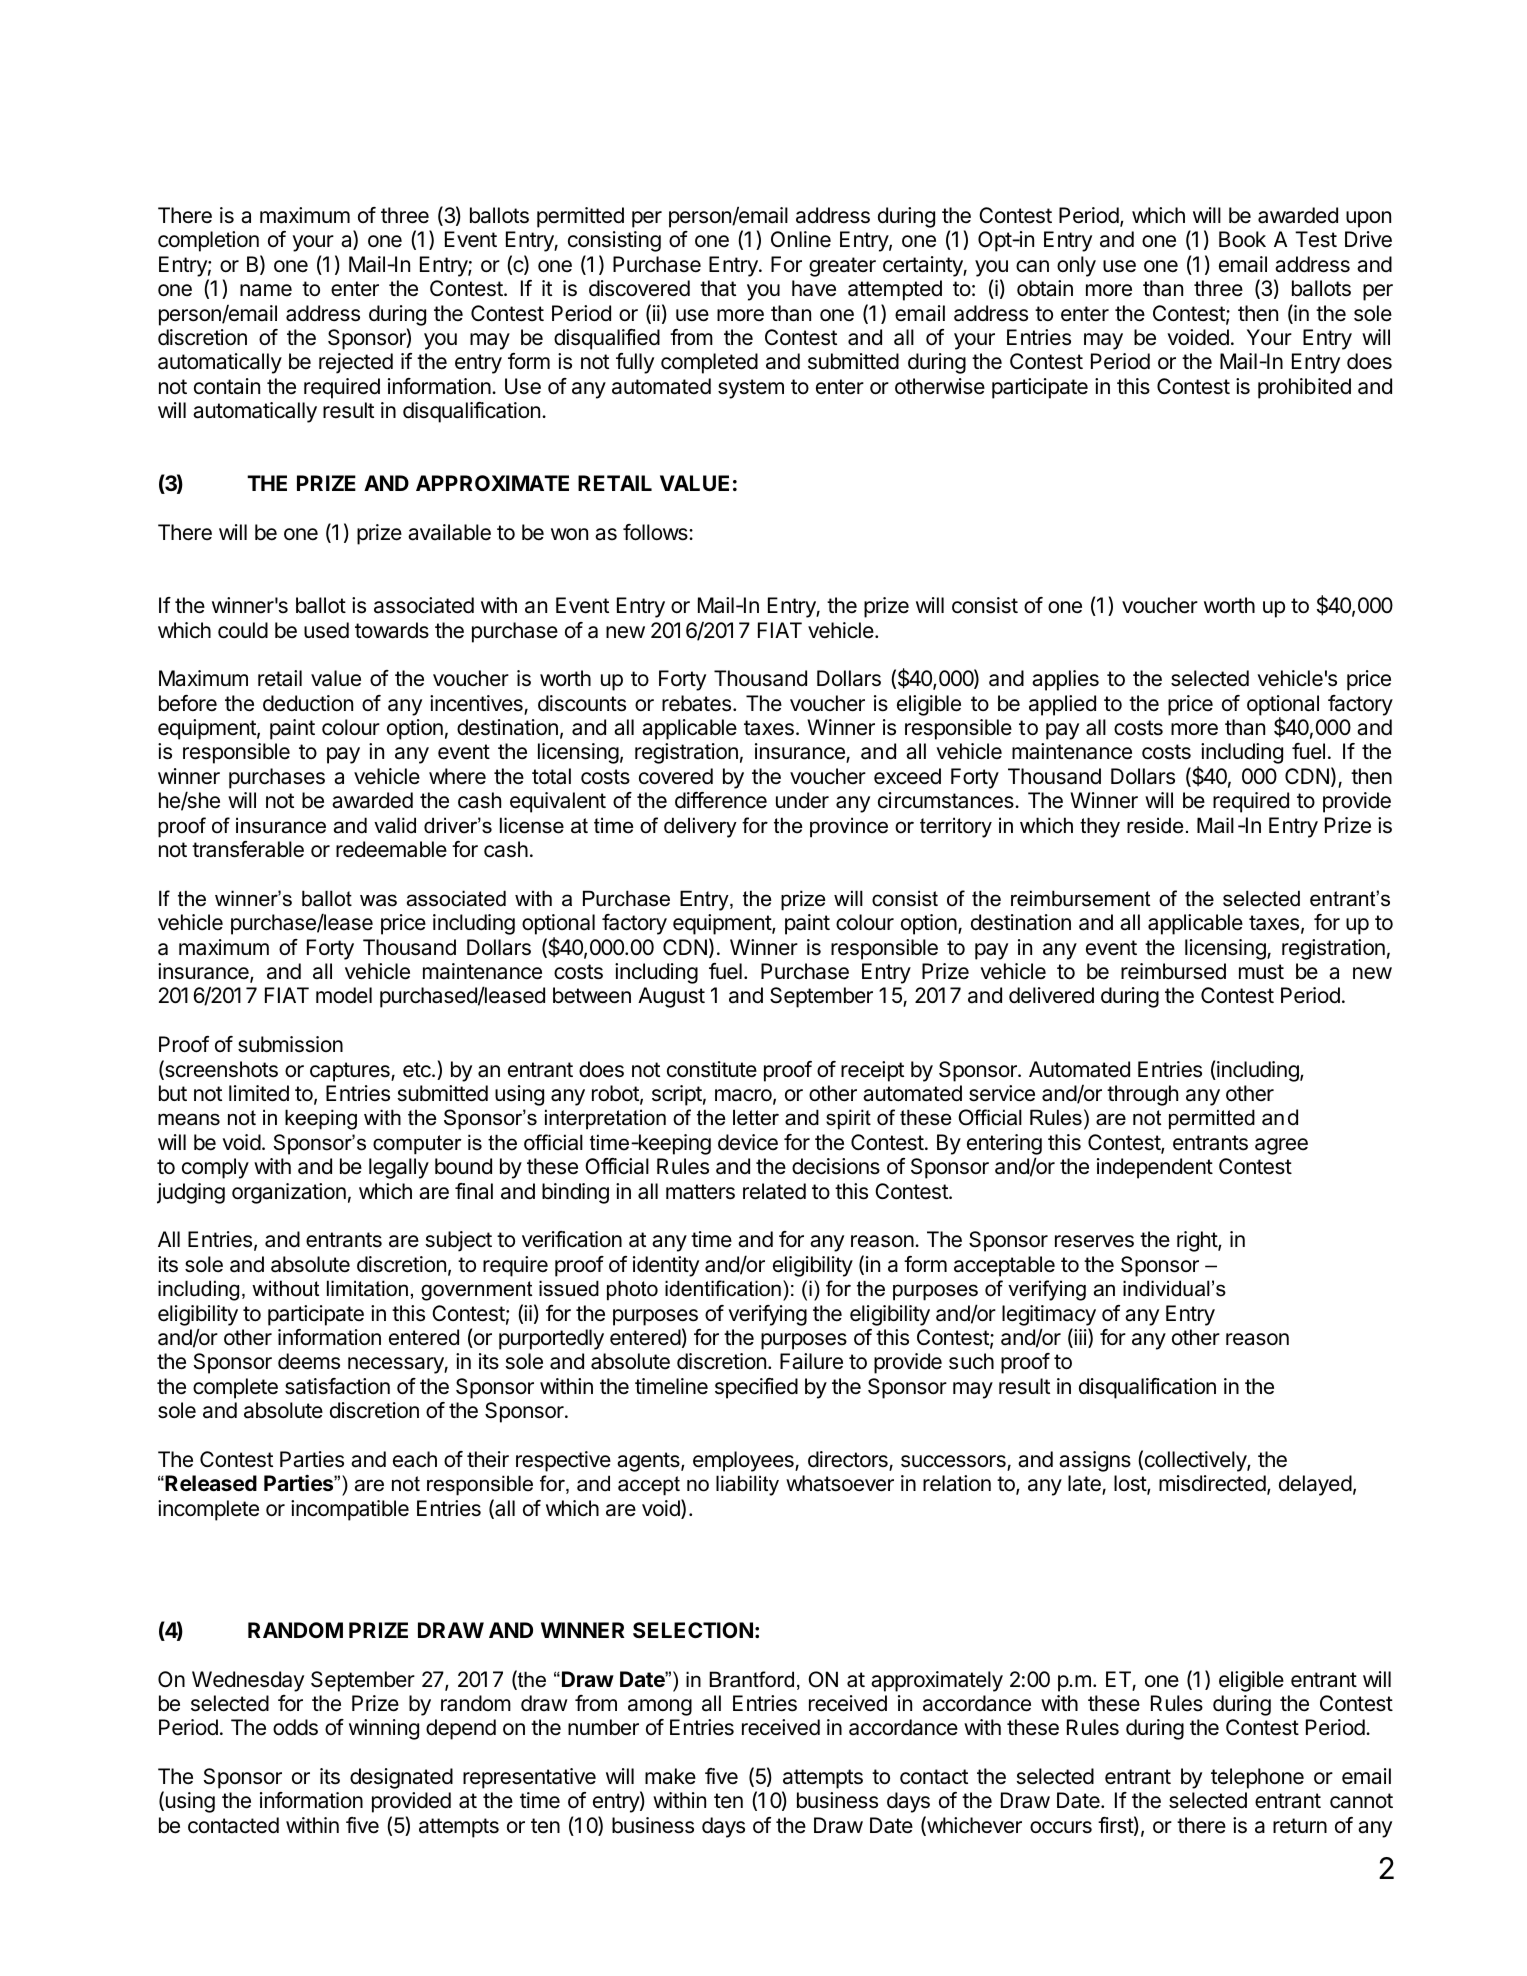 The height and width of the screenshot is (1976, 1527). What do you see at coordinates (308, 703) in the screenshot?
I see `deduction` at bounding box center [308, 703].
